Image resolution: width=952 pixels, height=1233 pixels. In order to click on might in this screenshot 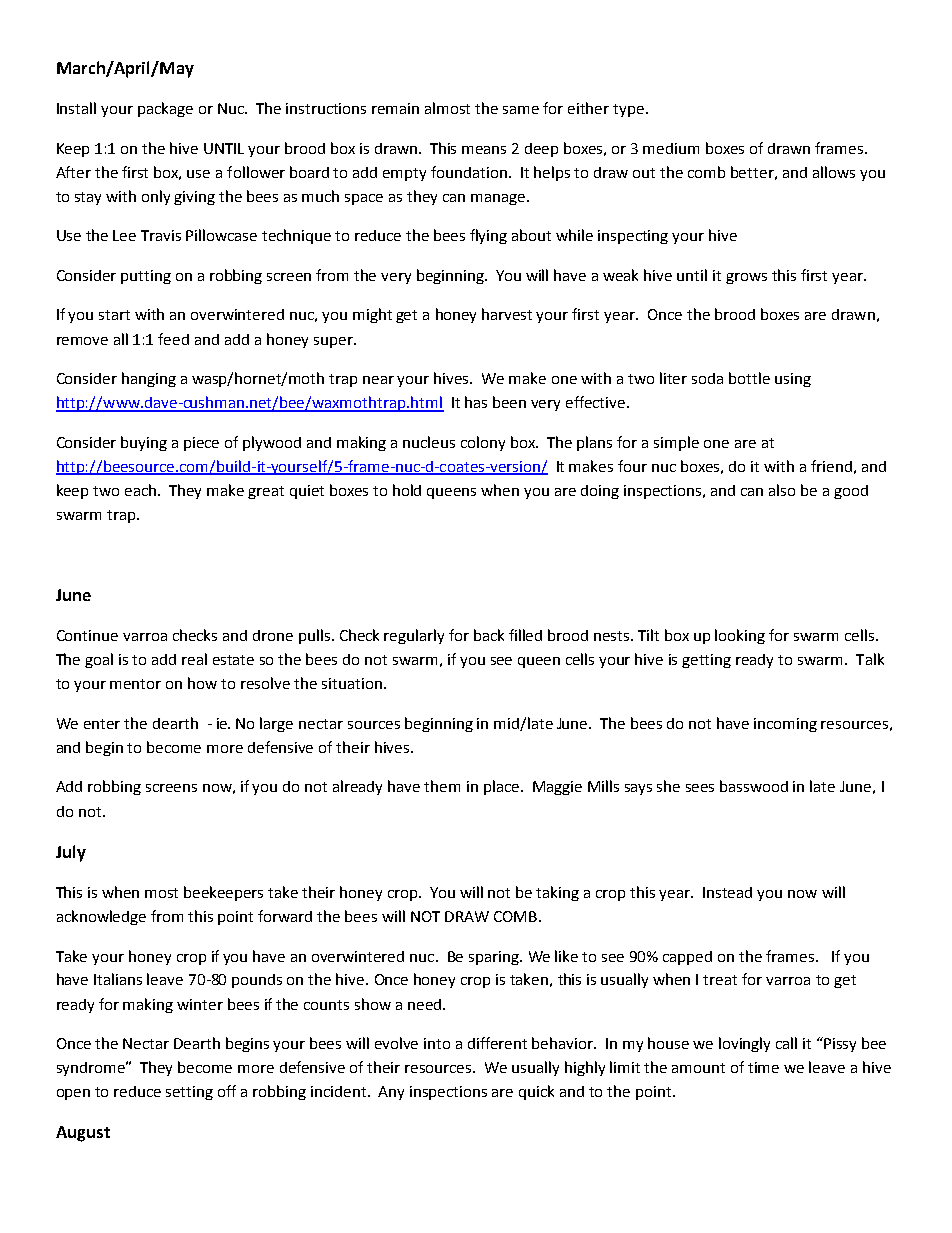, I will do `click(372, 315)`.
